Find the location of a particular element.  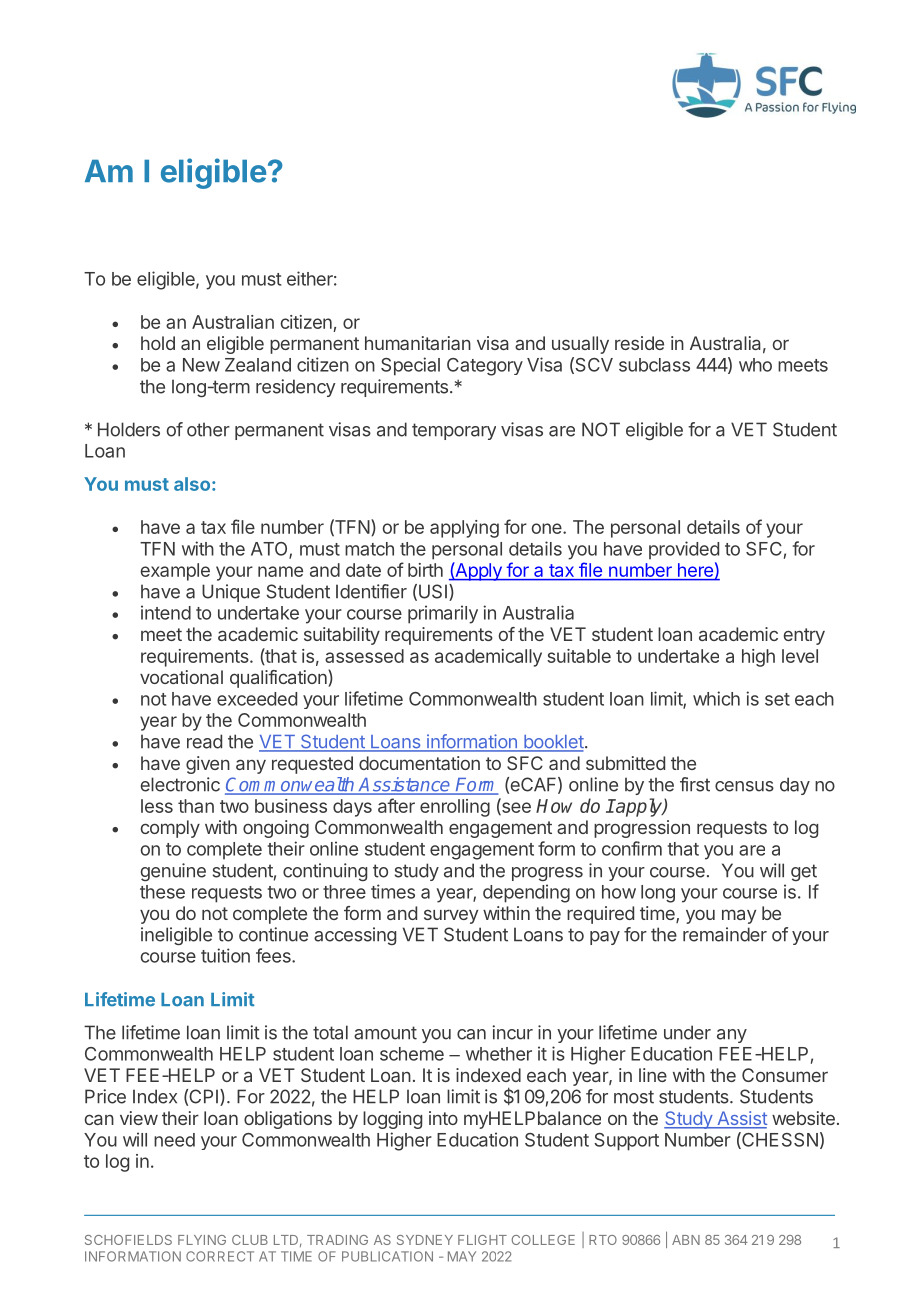

enrolling is located at coordinates (455, 808).
